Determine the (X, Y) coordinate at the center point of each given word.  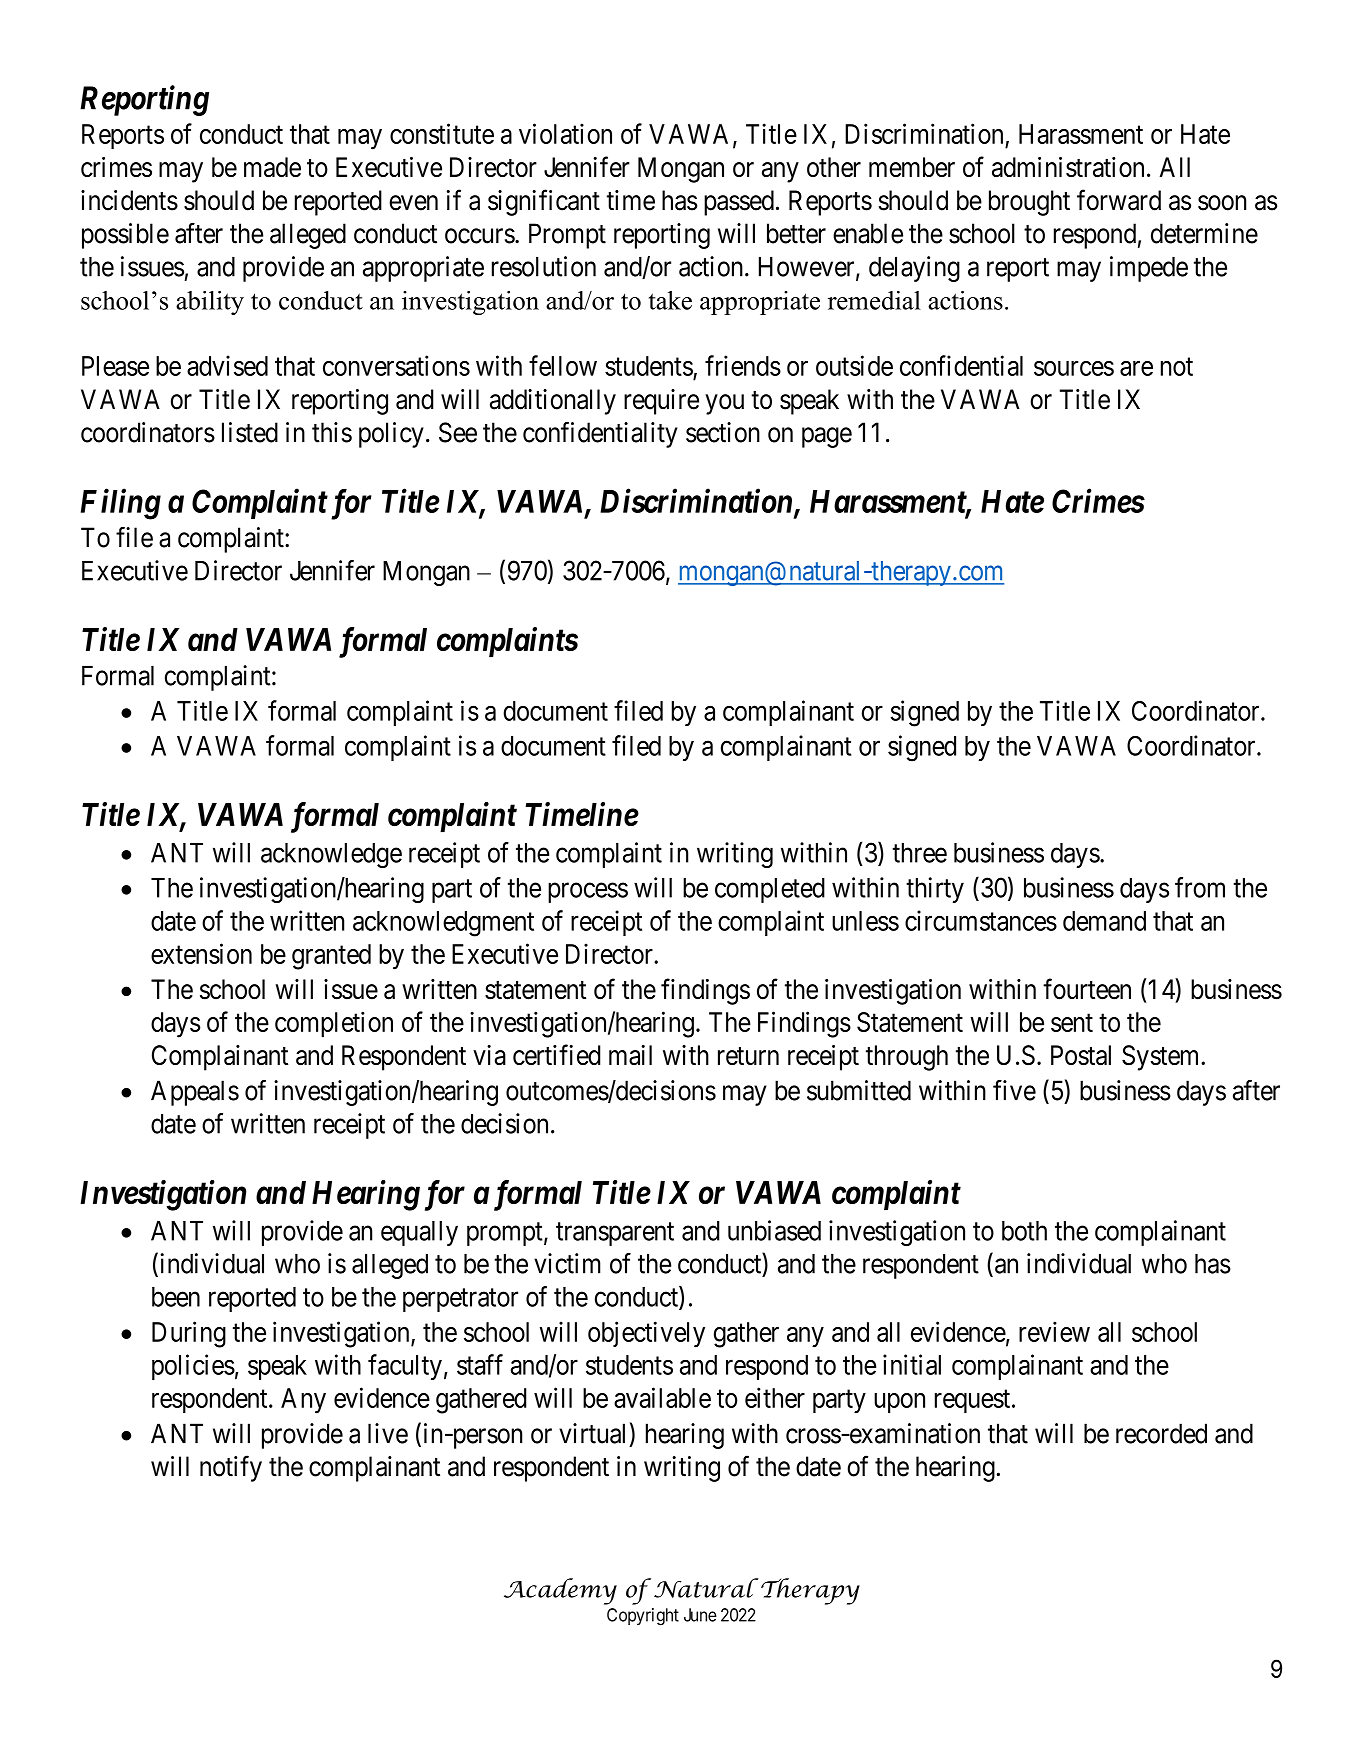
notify (231, 1468)
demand (1104, 921)
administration (1068, 167)
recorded (1161, 1433)
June (700, 1615)
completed (770, 890)
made (272, 167)
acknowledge (331, 855)
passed (739, 203)
